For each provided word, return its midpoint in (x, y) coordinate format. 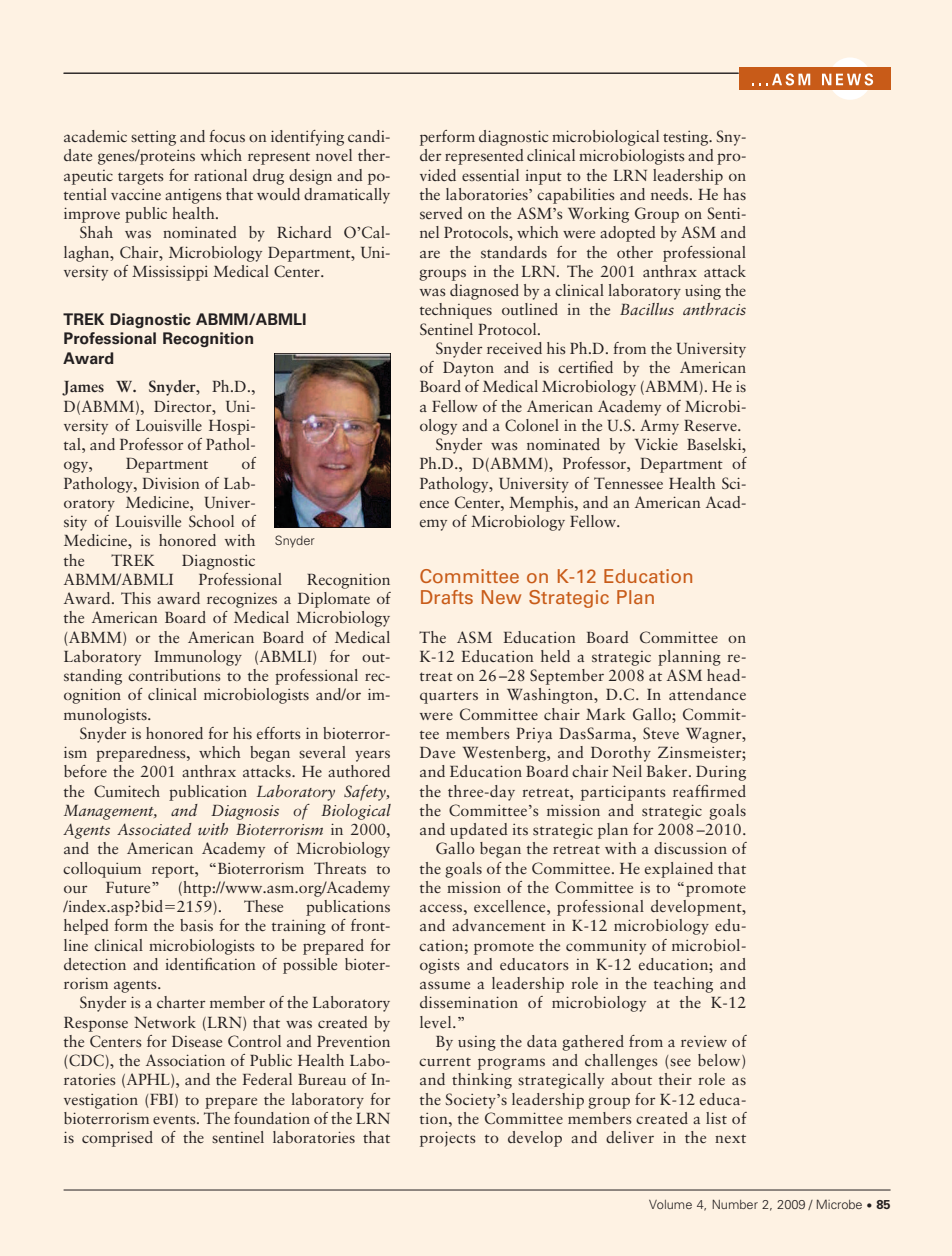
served (441, 213)
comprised (117, 1139)
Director (184, 406)
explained (679, 870)
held (555, 656)
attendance (707, 694)
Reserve (711, 425)
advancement (499, 925)
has (734, 194)
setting (153, 138)
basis (196, 925)
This (136, 598)
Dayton (468, 369)
